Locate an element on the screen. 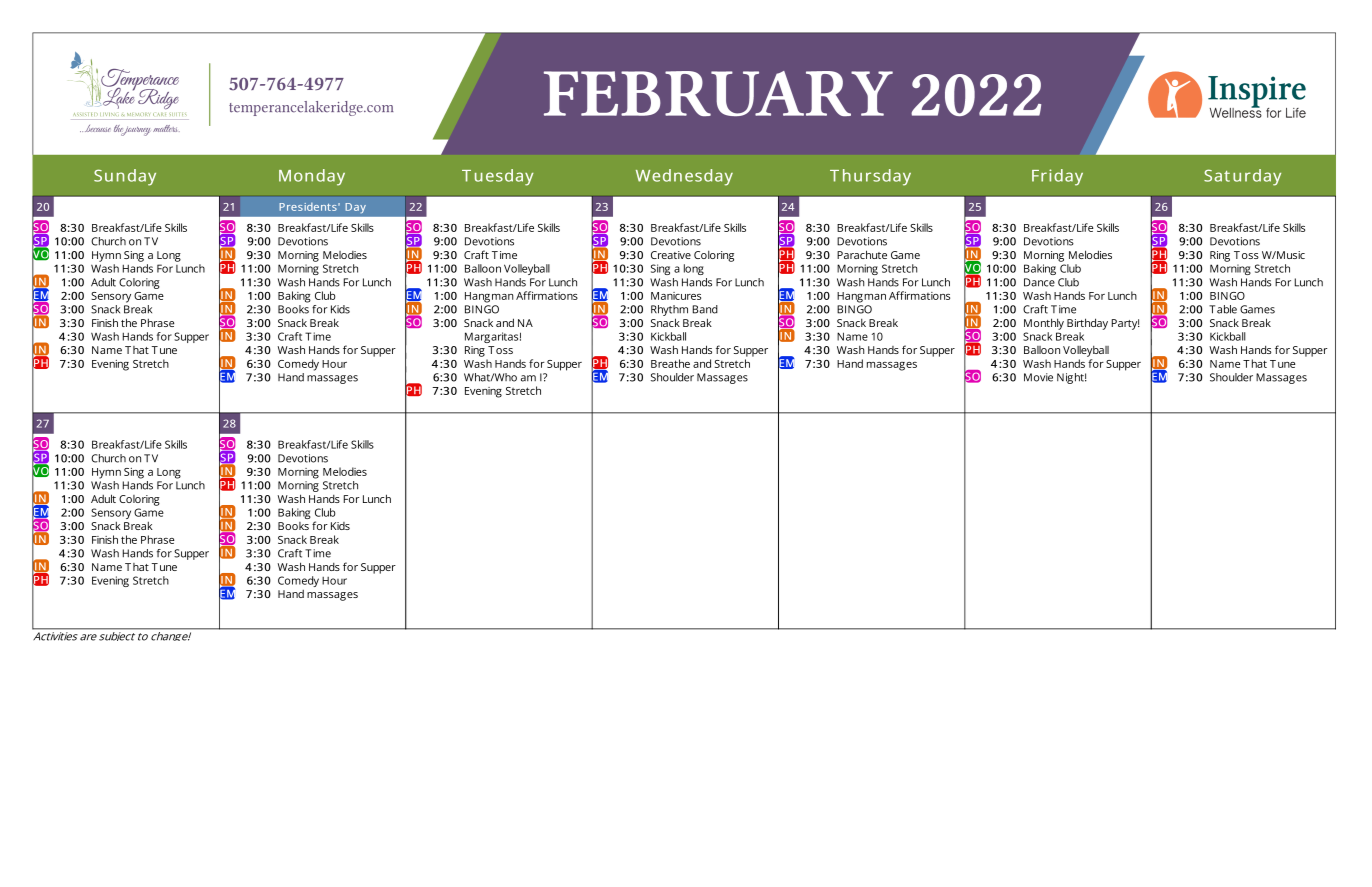 This screenshot has width=1372, height=887. Rhythm is located at coordinates (669, 310).
